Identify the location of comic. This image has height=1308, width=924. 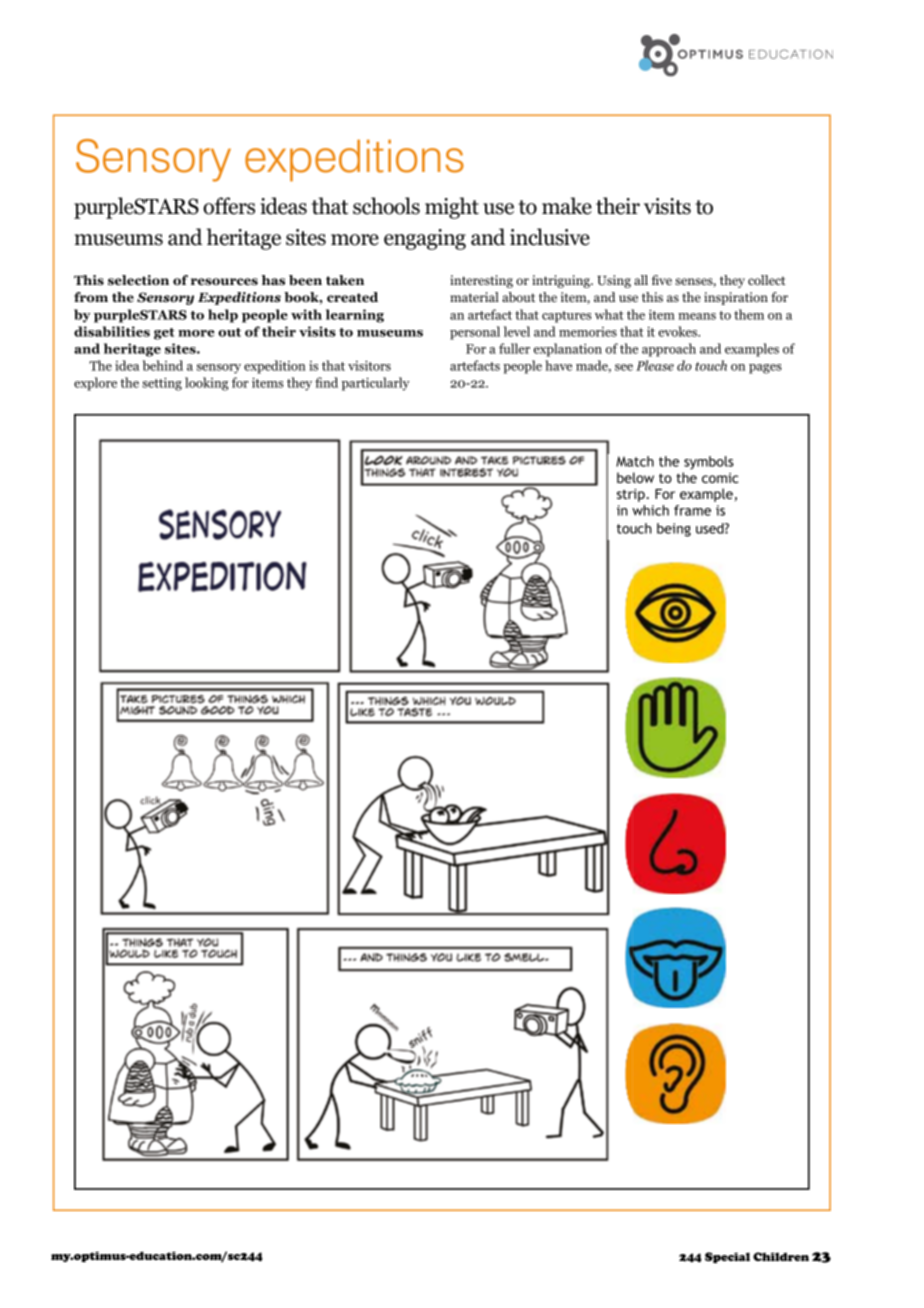
(720, 478).
